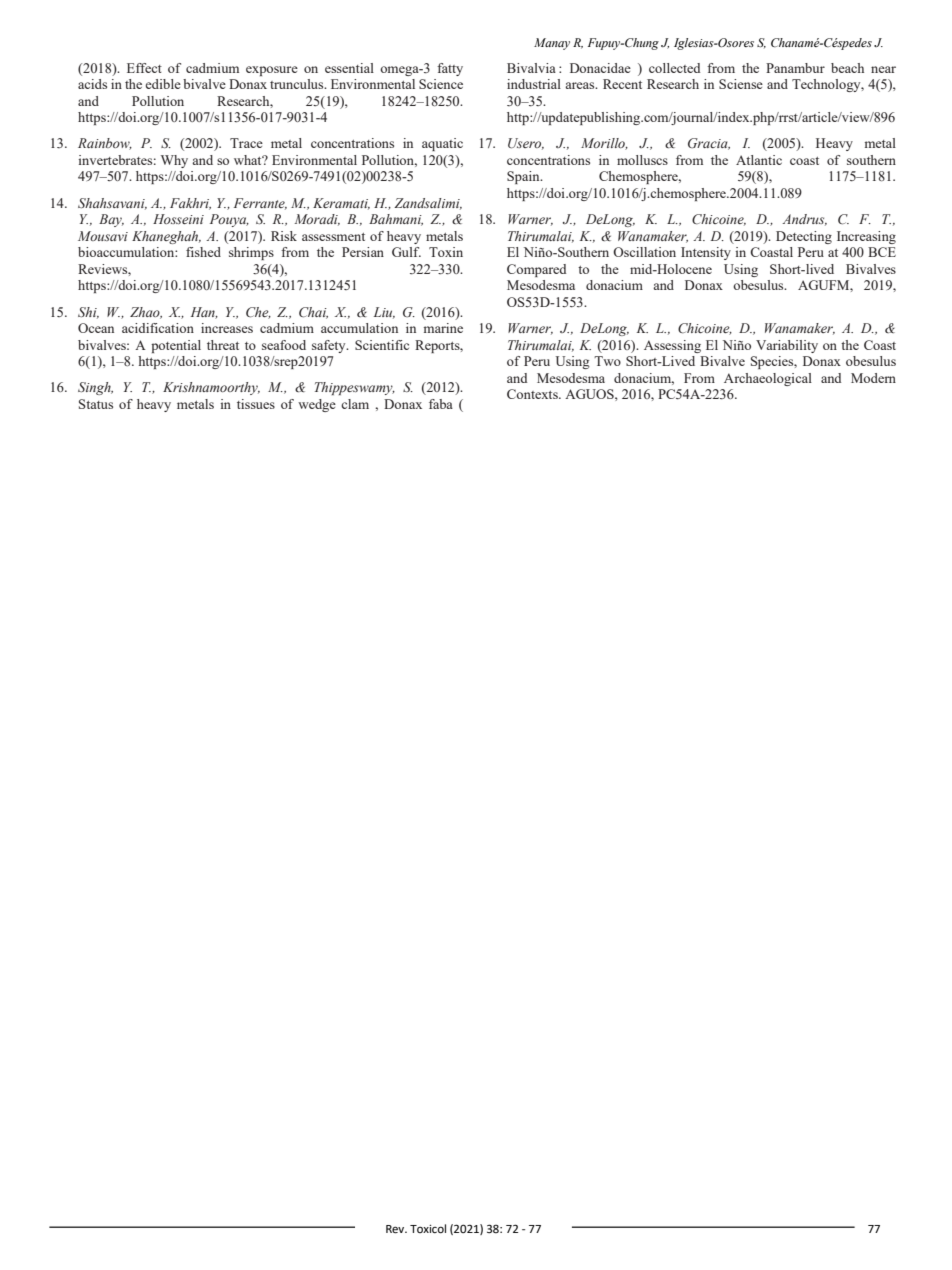  What do you see at coordinates (768, 379) in the screenshot?
I see `Archaeological` at bounding box center [768, 379].
